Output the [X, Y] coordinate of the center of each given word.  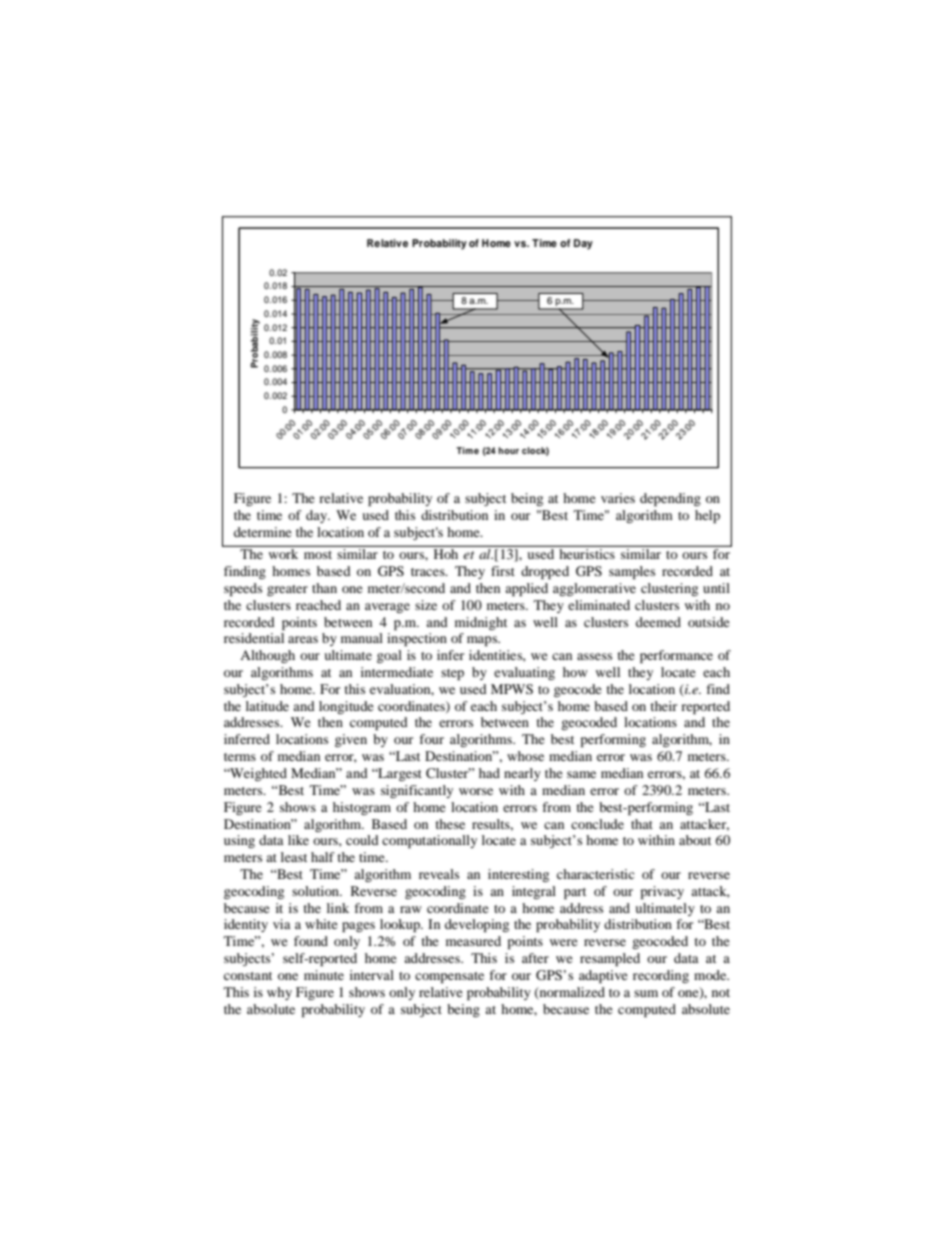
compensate [449, 977]
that [642, 824]
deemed [658, 622]
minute [324, 975]
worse [476, 791]
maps [483, 641]
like [298, 840]
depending [670, 499]
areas [303, 639]
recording [661, 976]
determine [263, 532]
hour [508, 450]
